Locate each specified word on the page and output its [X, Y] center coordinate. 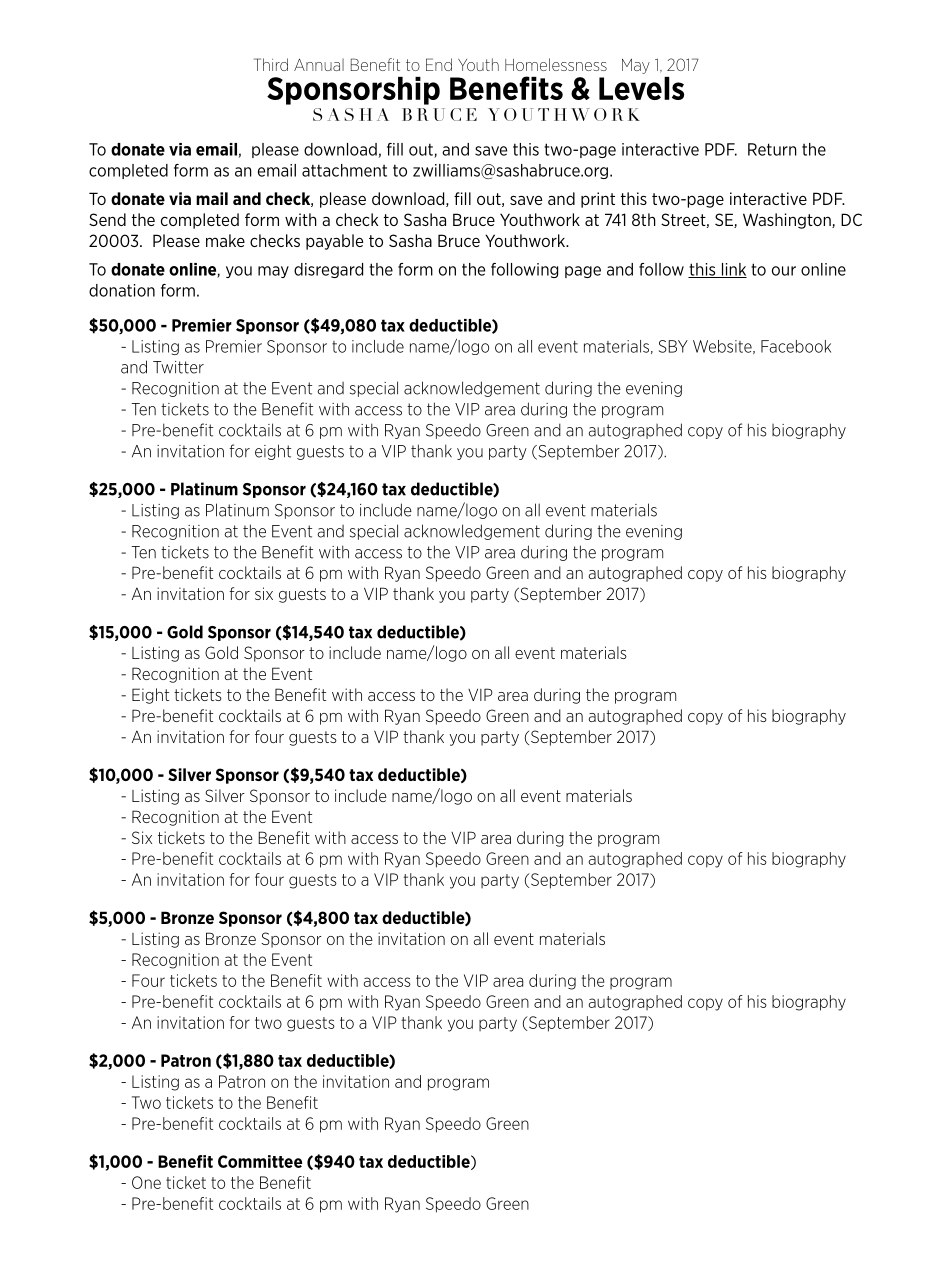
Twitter [178, 367]
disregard [328, 270]
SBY [673, 346]
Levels [641, 88]
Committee [260, 1161]
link [733, 270]
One [146, 1182]
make [225, 240]
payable [334, 242]
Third [271, 64]
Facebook [796, 346]
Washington [788, 221]
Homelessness [556, 64]
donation [122, 290]
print [598, 200]
